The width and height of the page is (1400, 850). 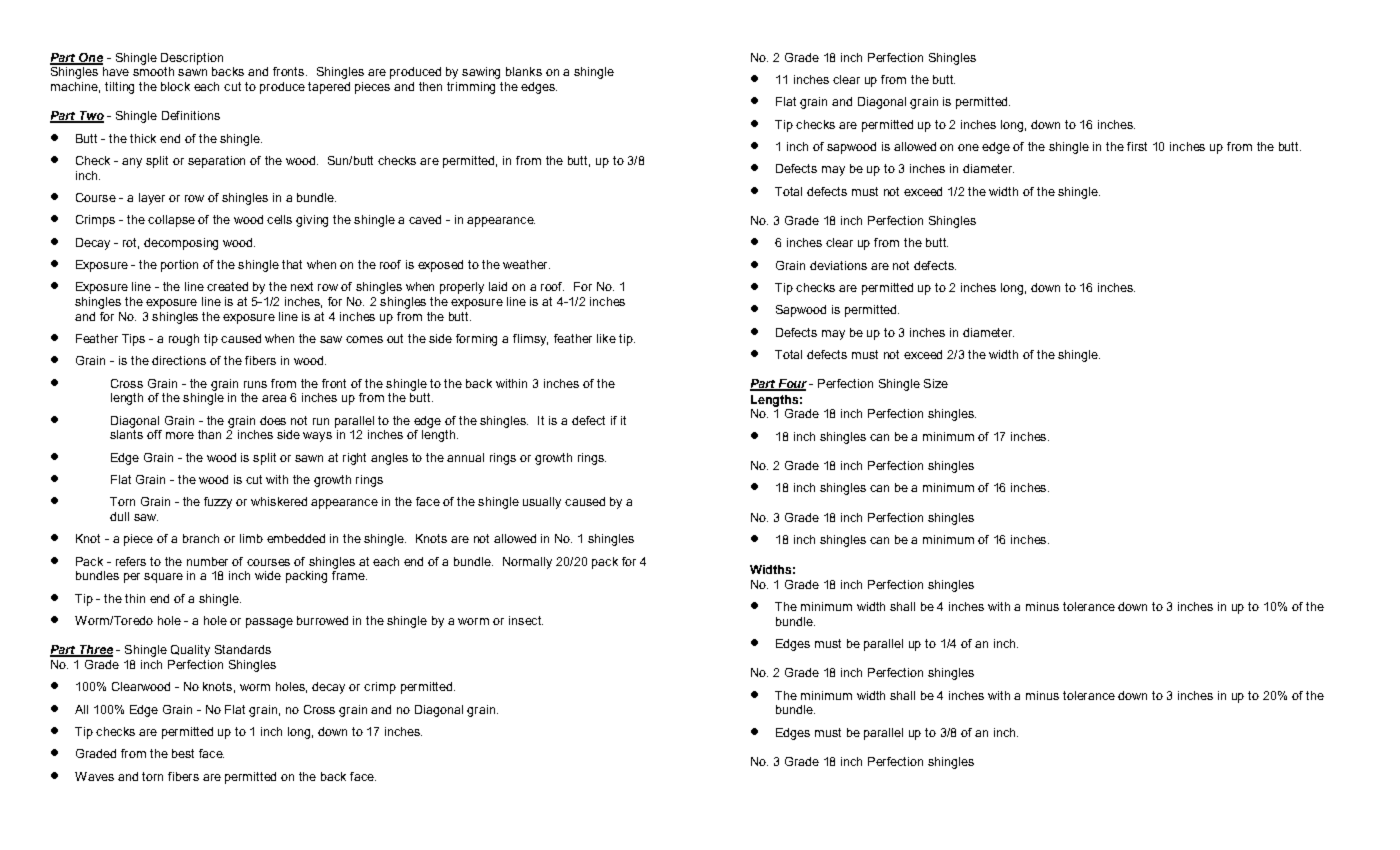 What do you see at coordinates (201, 538) in the page?
I see `branch` at bounding box center [201, 538].
